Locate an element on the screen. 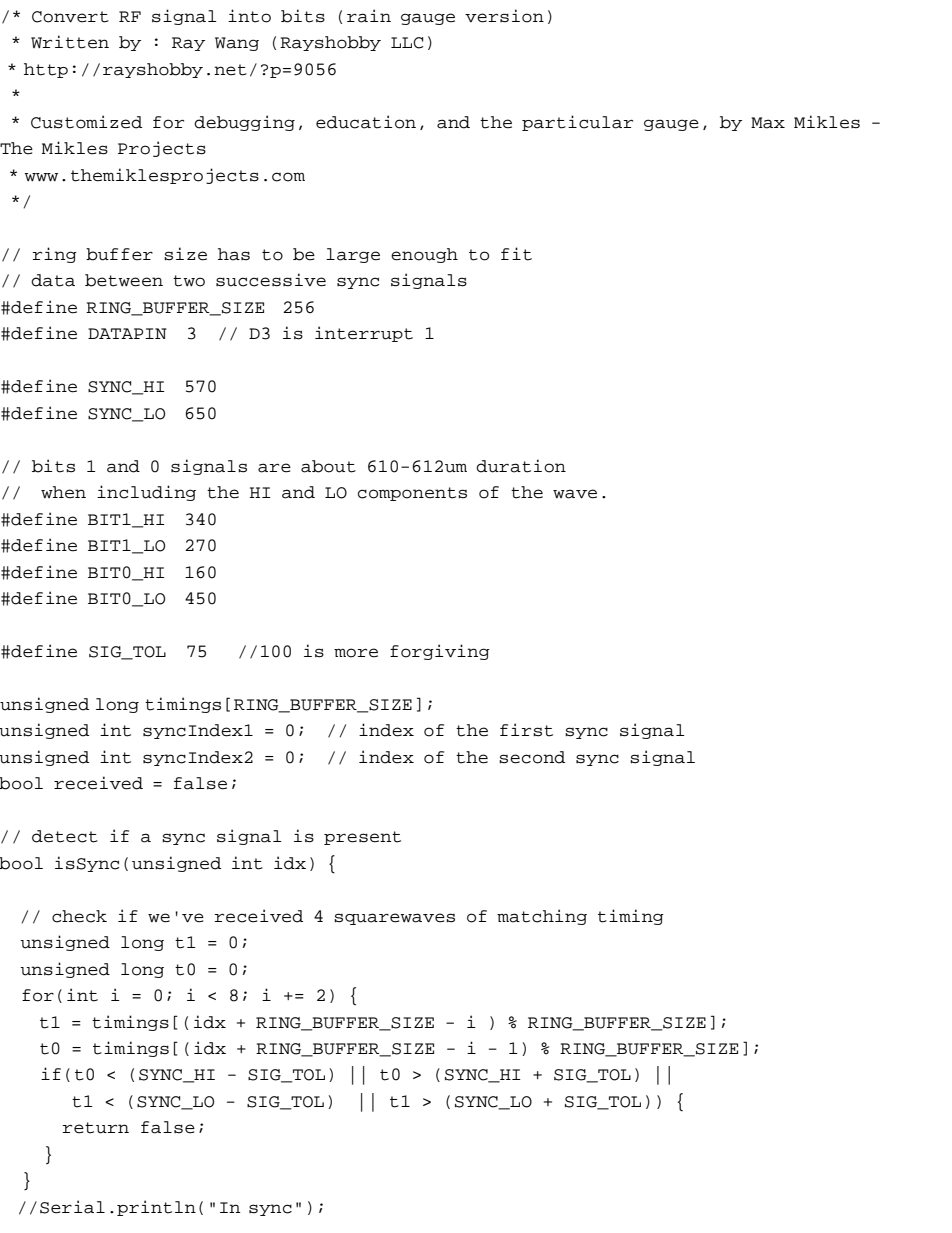 The image size is (952, 1233). matching is located at coordinates (542, 917).
